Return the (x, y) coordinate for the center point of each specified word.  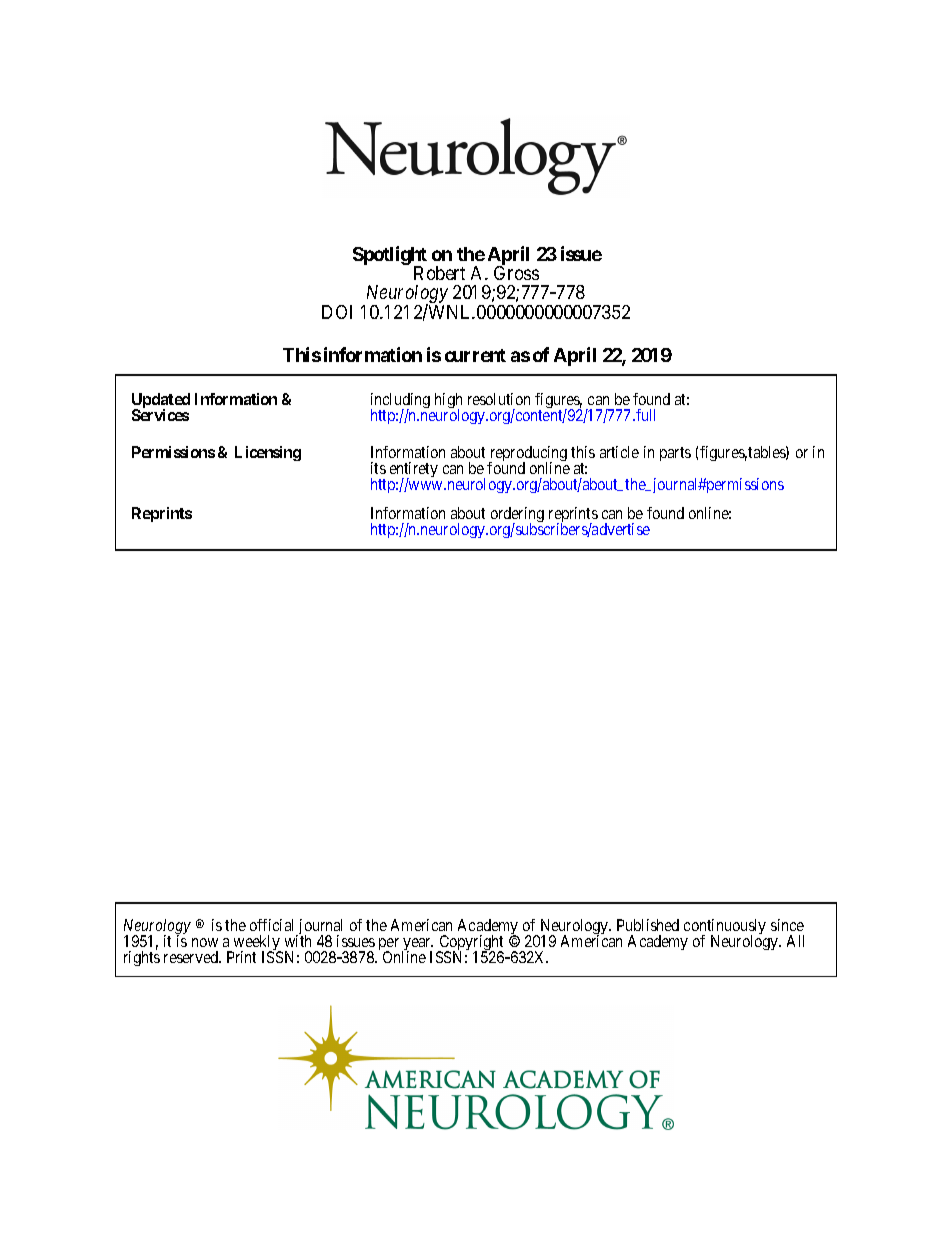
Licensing (268, 453)
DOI (337, 312)
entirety (414, 471)
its (378, 468)
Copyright (470, 944)
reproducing (528, 455)
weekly (257, 944)
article (619, 452)
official (271, 925)
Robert (439, 273)
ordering (517, 516)
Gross (516, 273)
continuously (725, 928)
